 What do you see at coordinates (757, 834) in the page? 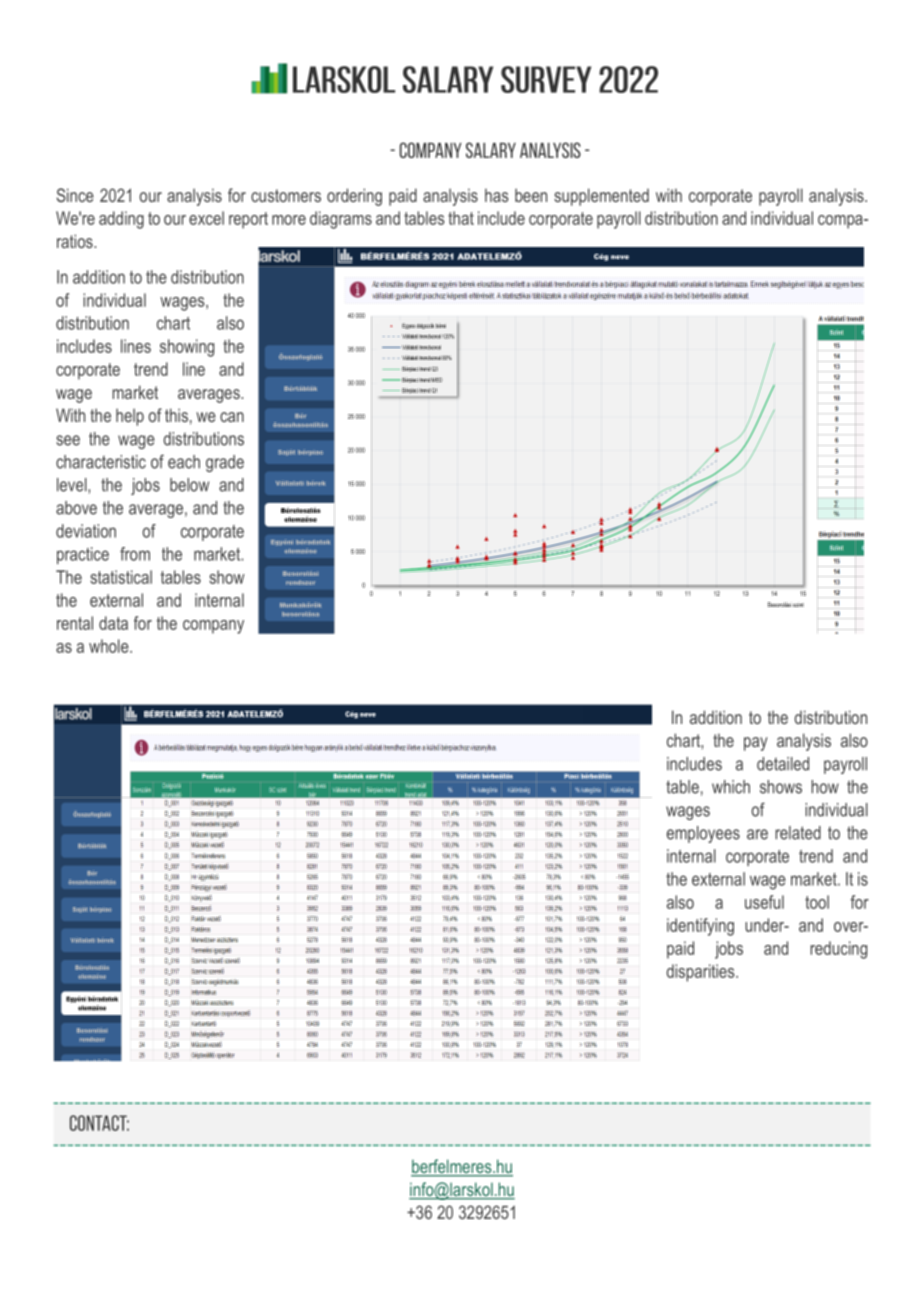
I see `are` at bounding box center [757, 834].
